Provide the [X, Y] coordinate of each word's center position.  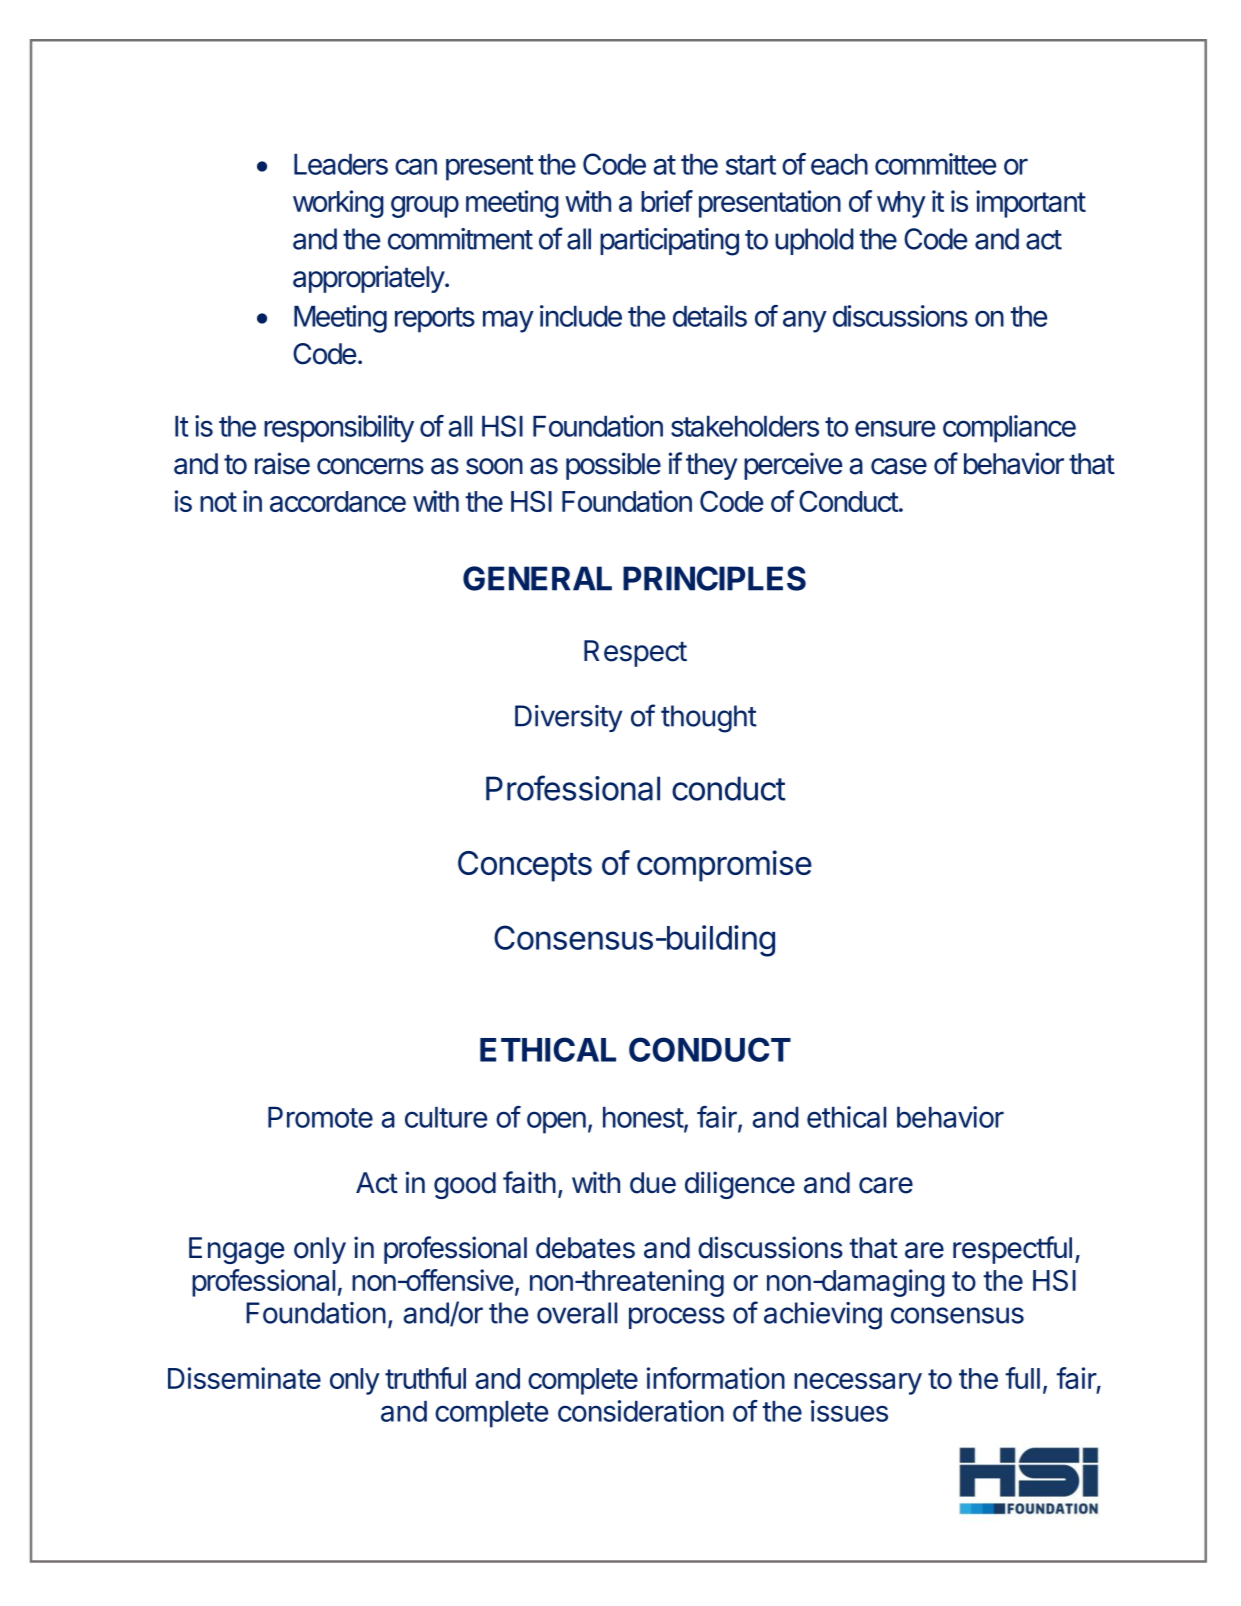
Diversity [568, 718]
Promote [320, 1117]
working [338, 204]
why [901, 204]
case [899, 466]
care [886, 1185]
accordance [338, 501]
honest [644, 1118]
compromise [724, 866]
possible [613, 466]
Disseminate [244, 1378]
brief [667, 201]
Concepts [525, 866]
